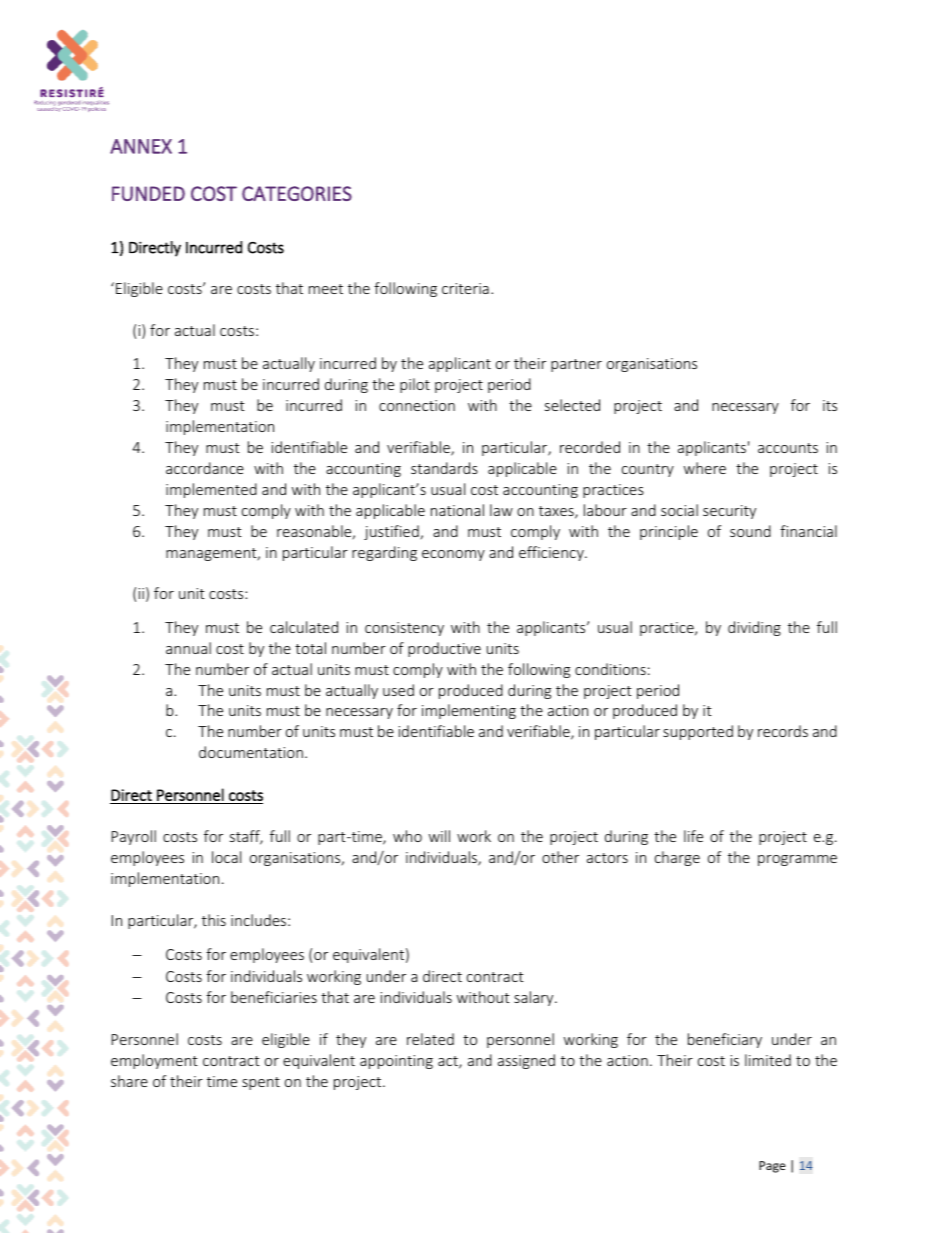  What do you see at coordinates (693, 836) in the screenshot?
I see `life` at bounding box center [693, 836].
